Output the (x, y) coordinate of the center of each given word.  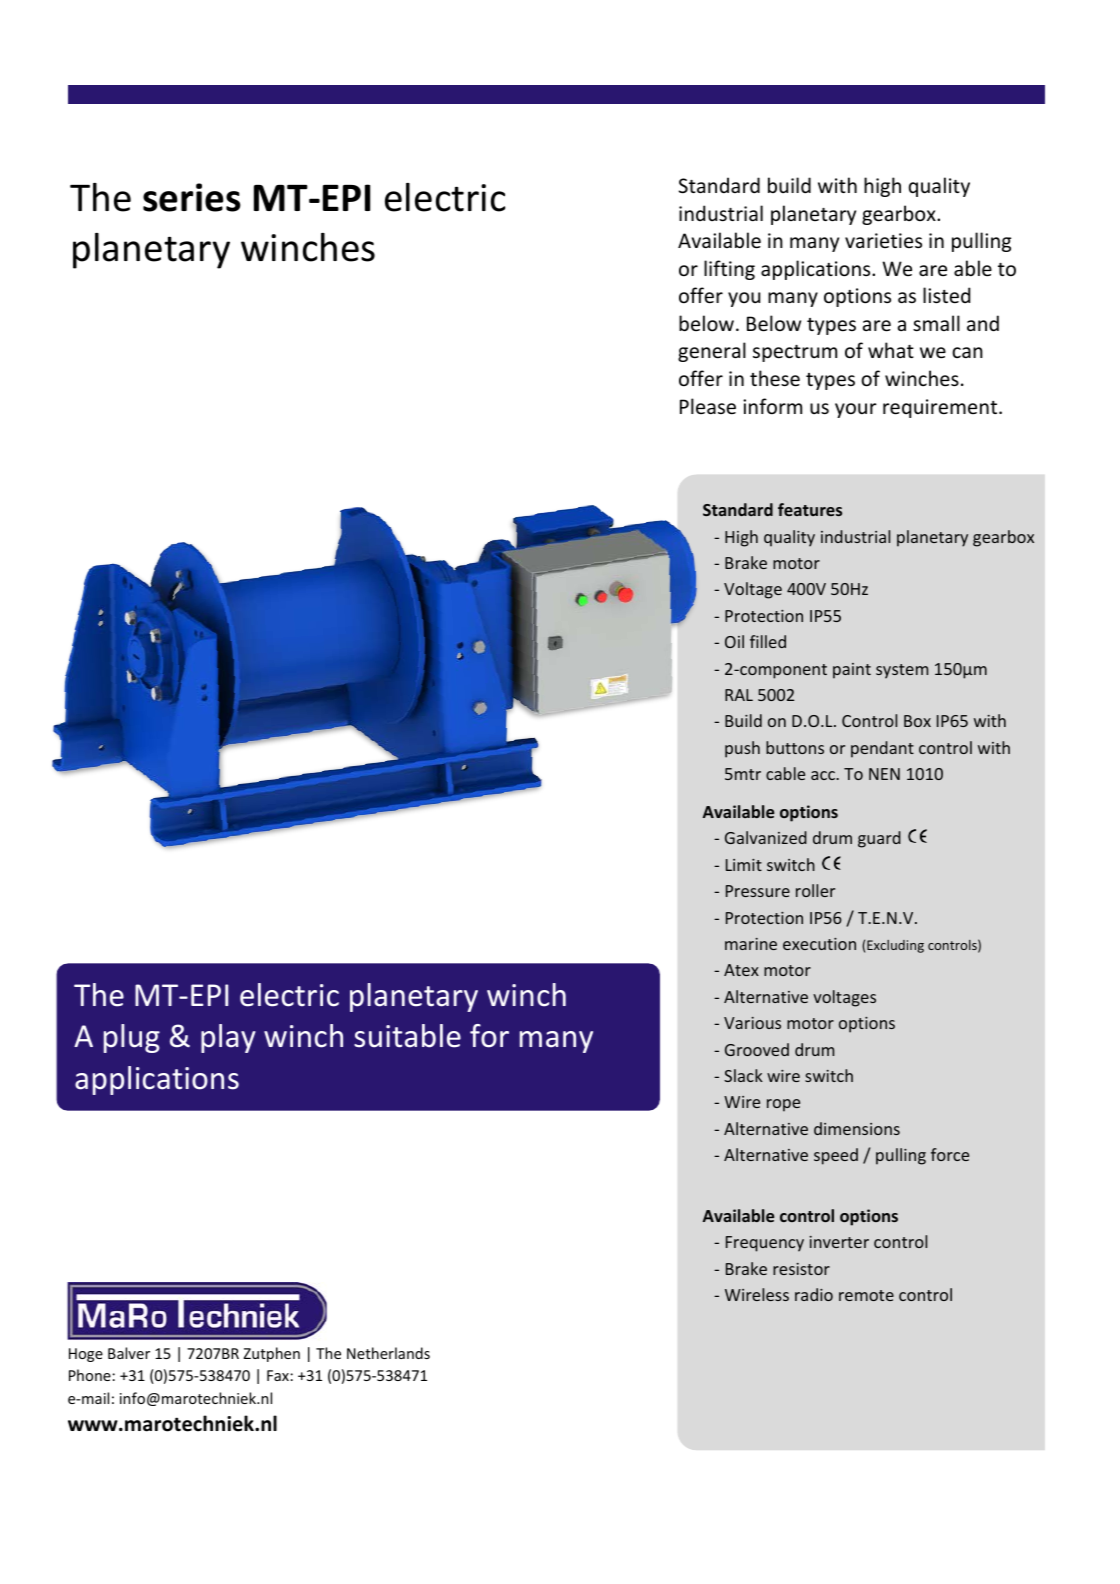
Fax (278, 1375)
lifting (729, 270)
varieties (883, 240)
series (192, 197)
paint (852, 671)
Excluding (895, 946)
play (228, 1038)
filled (768, 641)
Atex (741, 970)
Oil (734, 641)
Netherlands (388, 1353)
